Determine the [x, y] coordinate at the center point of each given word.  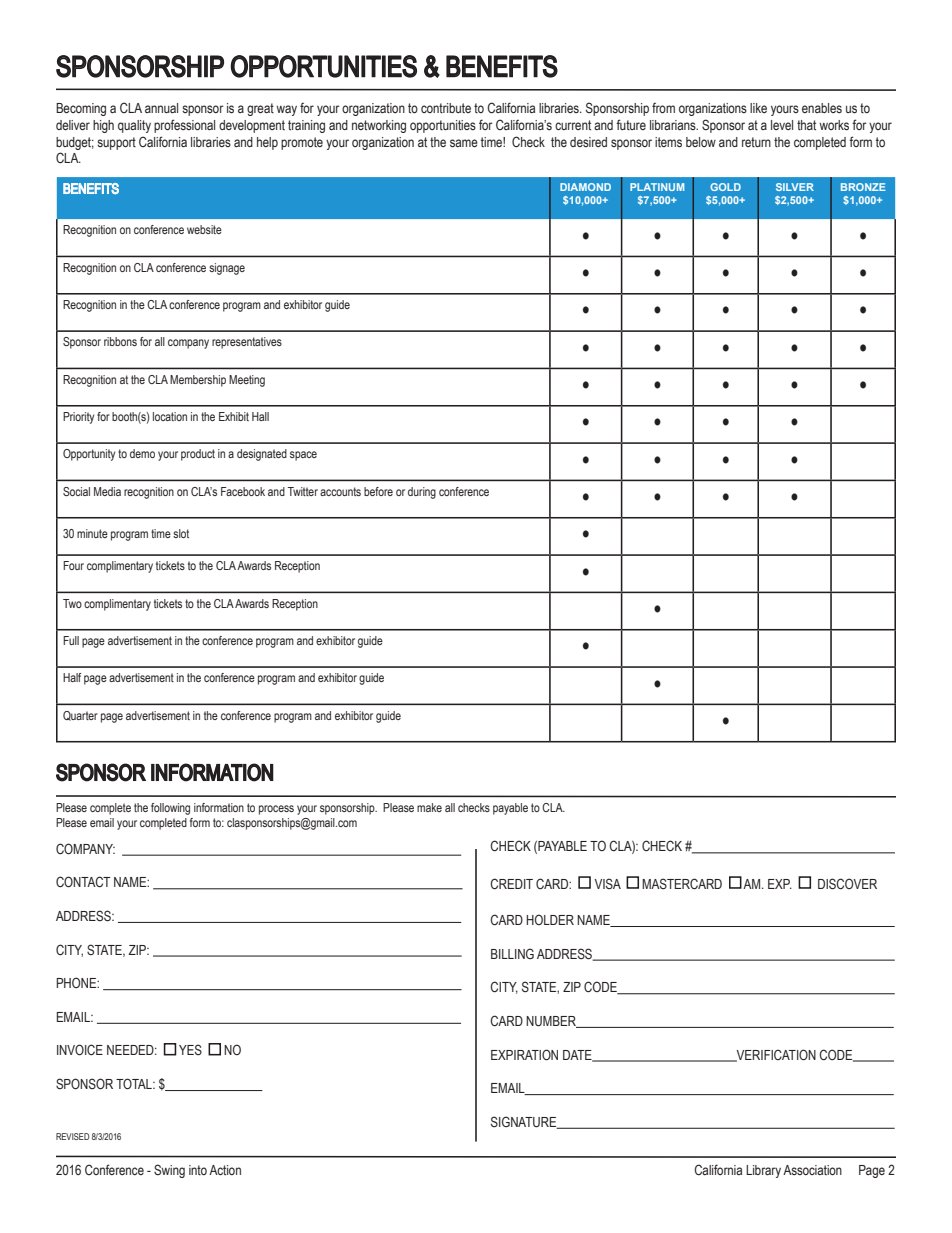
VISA [608, 883]
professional [184, 126]
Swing [169, 1171]
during [422, 493]
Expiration [524, 1054]
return [756, 142]
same [464, 143]
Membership [198, 381]
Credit [511, 883]
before [378, 491]
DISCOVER [847, 884]
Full [71, 640]
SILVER [795, 187]
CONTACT [83, 881]
